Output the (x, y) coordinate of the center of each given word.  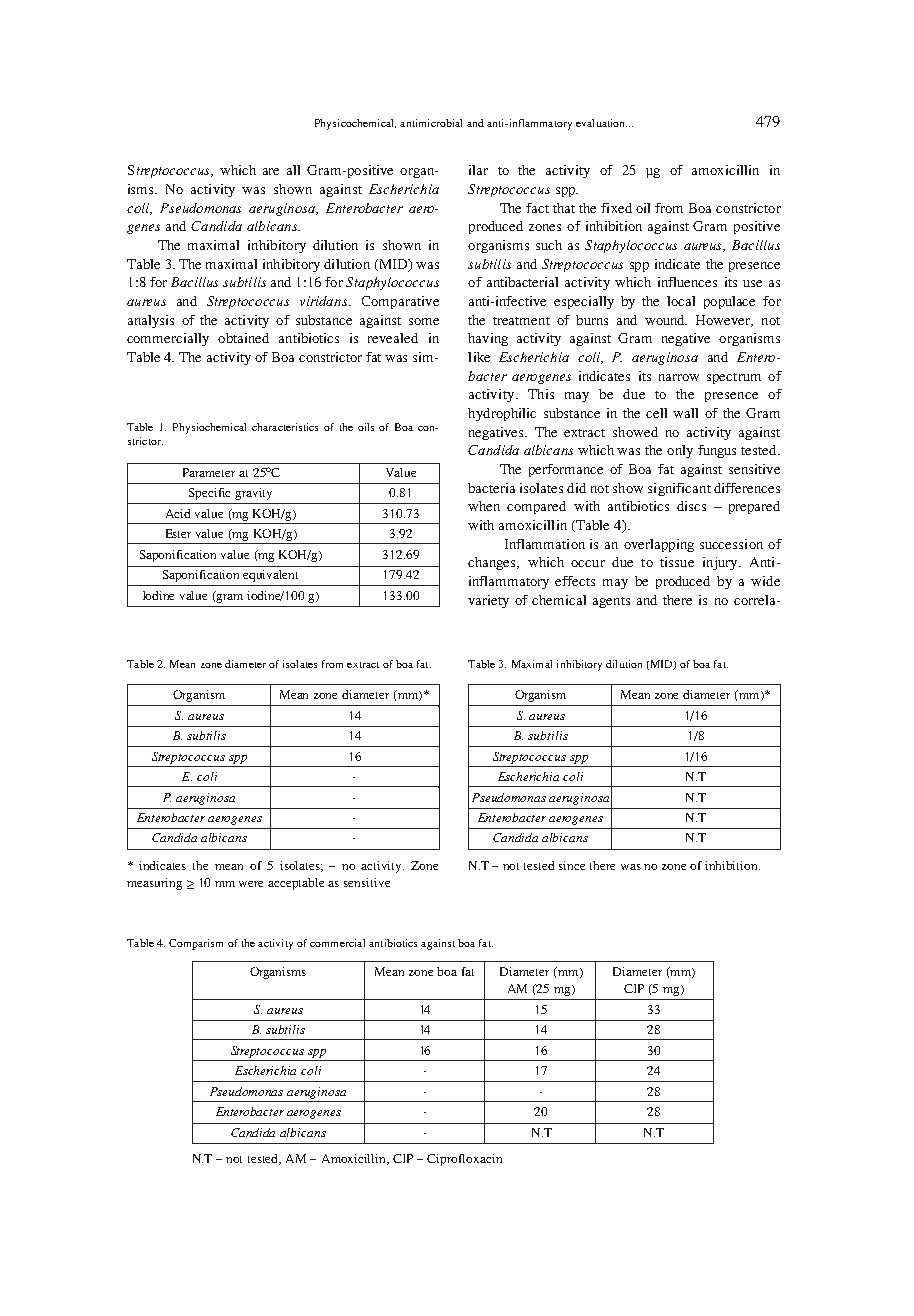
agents (611, 602)
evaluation (601, 123)
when (484, 506)
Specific (209, 494)
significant (679, 489)
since (572, 865)
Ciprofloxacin (464, 1160)
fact (537, 208)
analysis (151, 321)
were (251, 884)
